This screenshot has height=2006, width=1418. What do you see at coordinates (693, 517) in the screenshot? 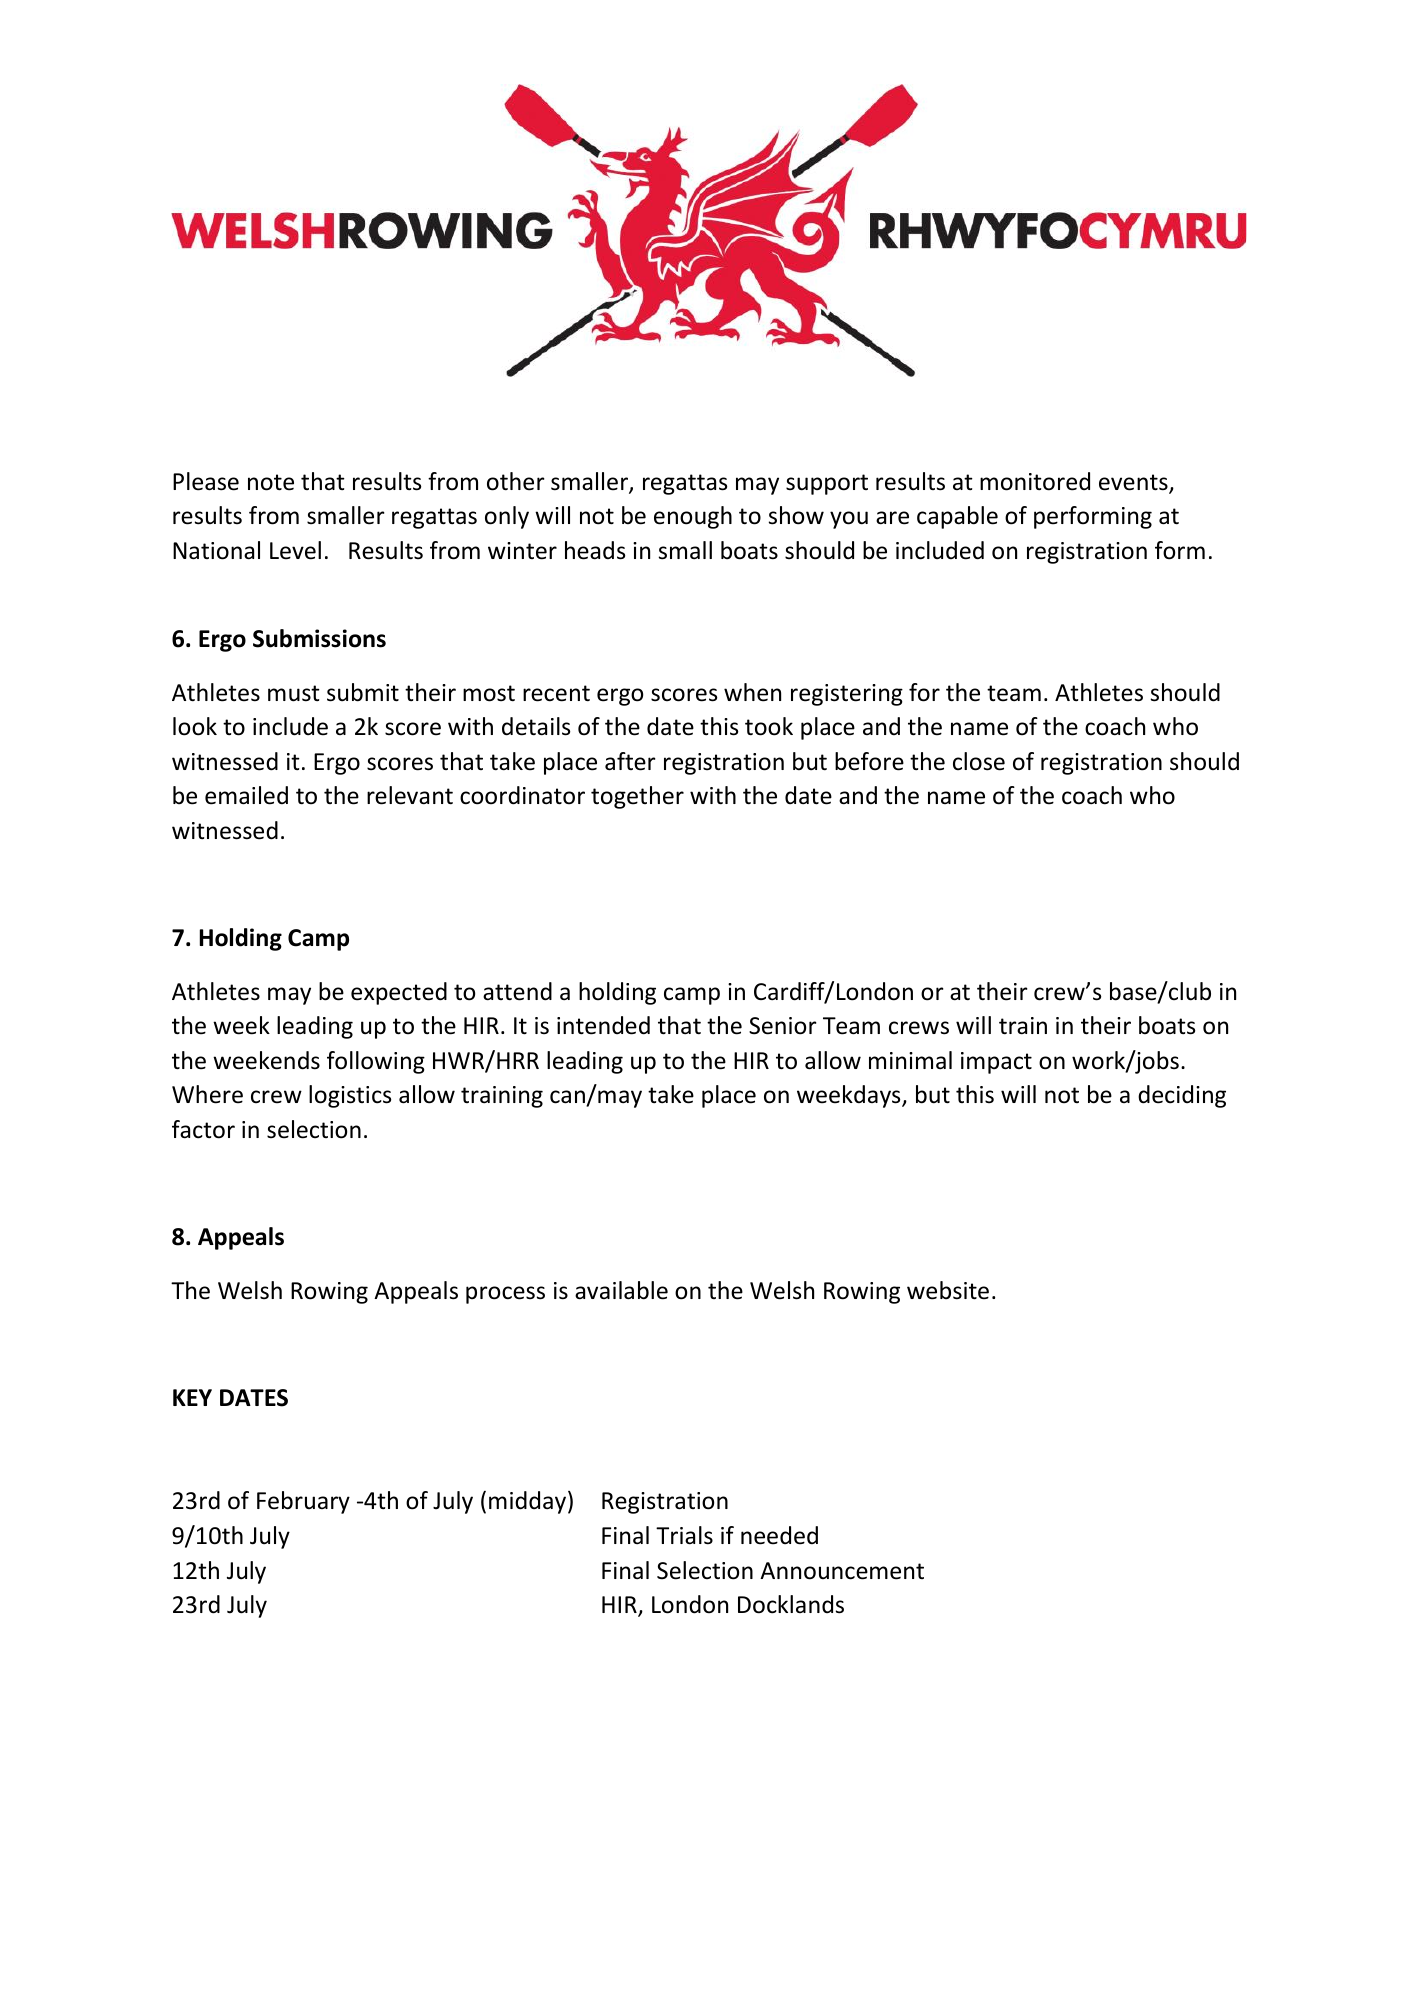
I see `enough` at bounding box center [693, 517].
